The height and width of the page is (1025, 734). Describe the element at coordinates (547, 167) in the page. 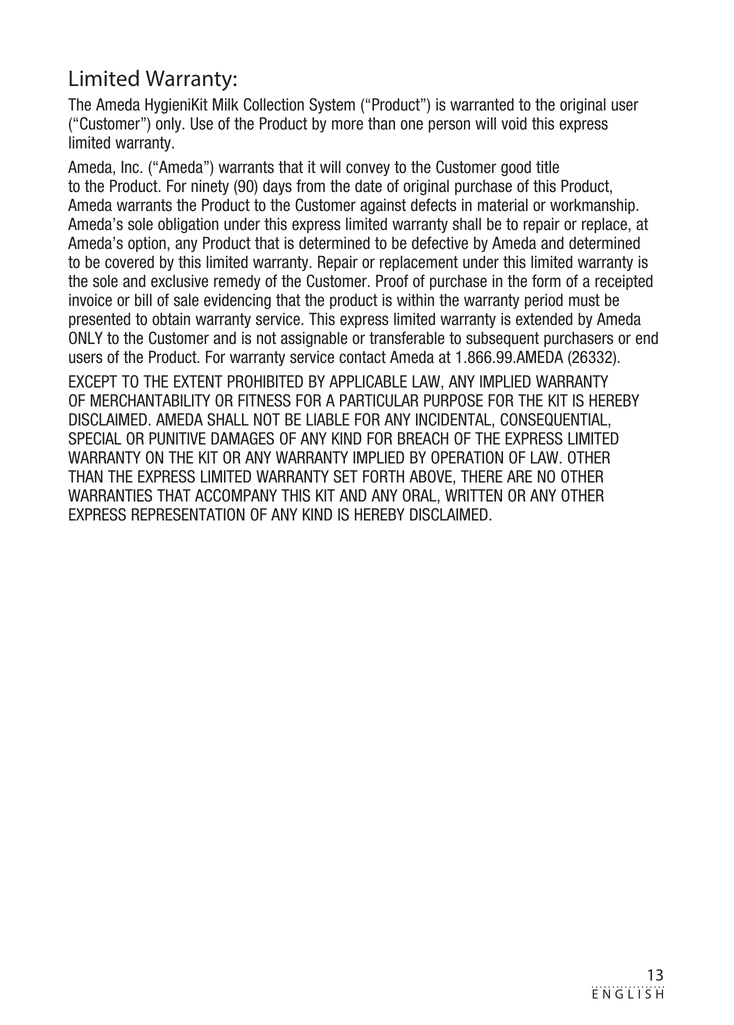

I see `title` at that location.
